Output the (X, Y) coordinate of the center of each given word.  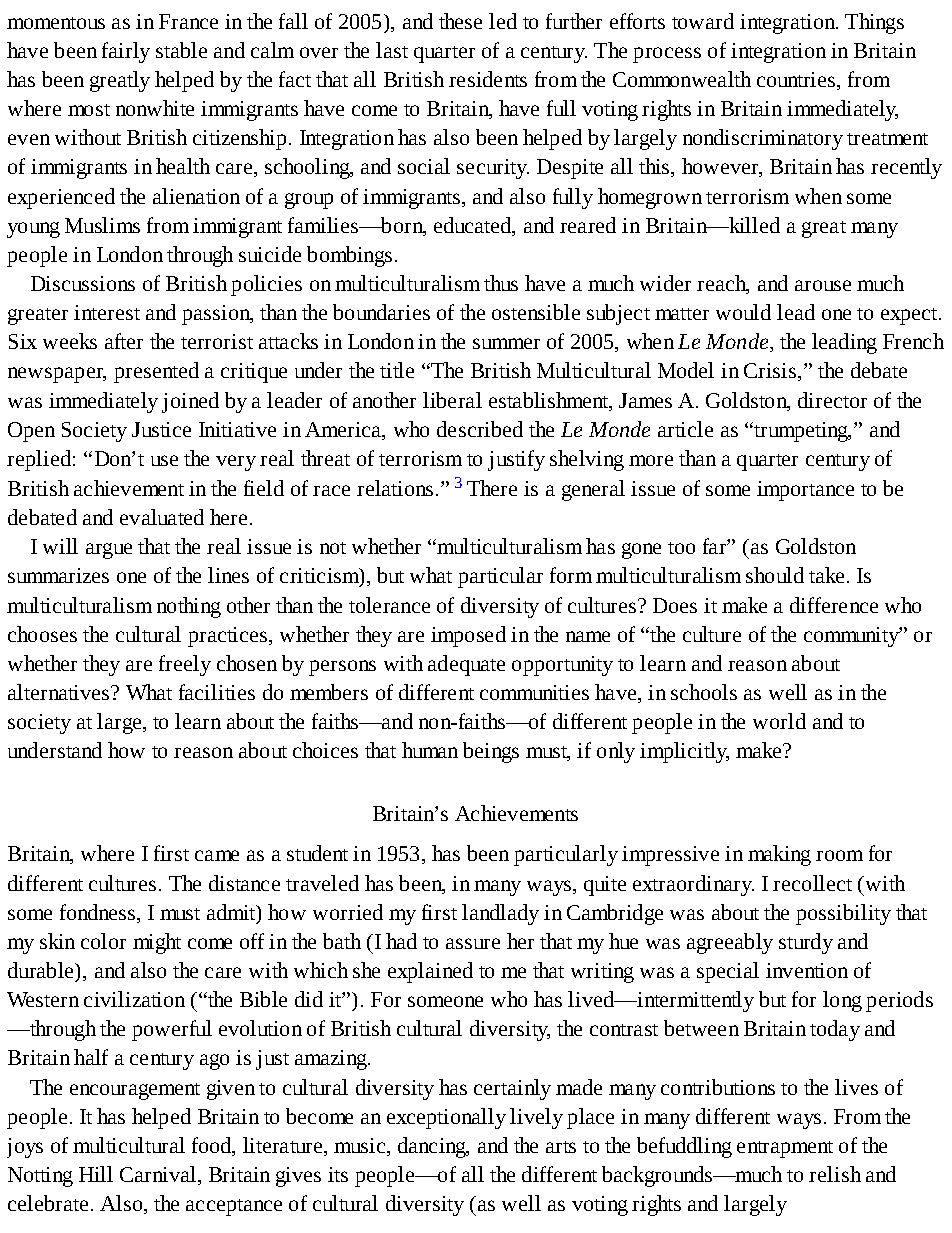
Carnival (159, 1175)
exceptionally (446, 1118)
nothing (189, 607)
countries (797, 81)
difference (834, 605)
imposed (468, 636)
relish (835, 1174)
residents (488, 79)
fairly (126, 52)
